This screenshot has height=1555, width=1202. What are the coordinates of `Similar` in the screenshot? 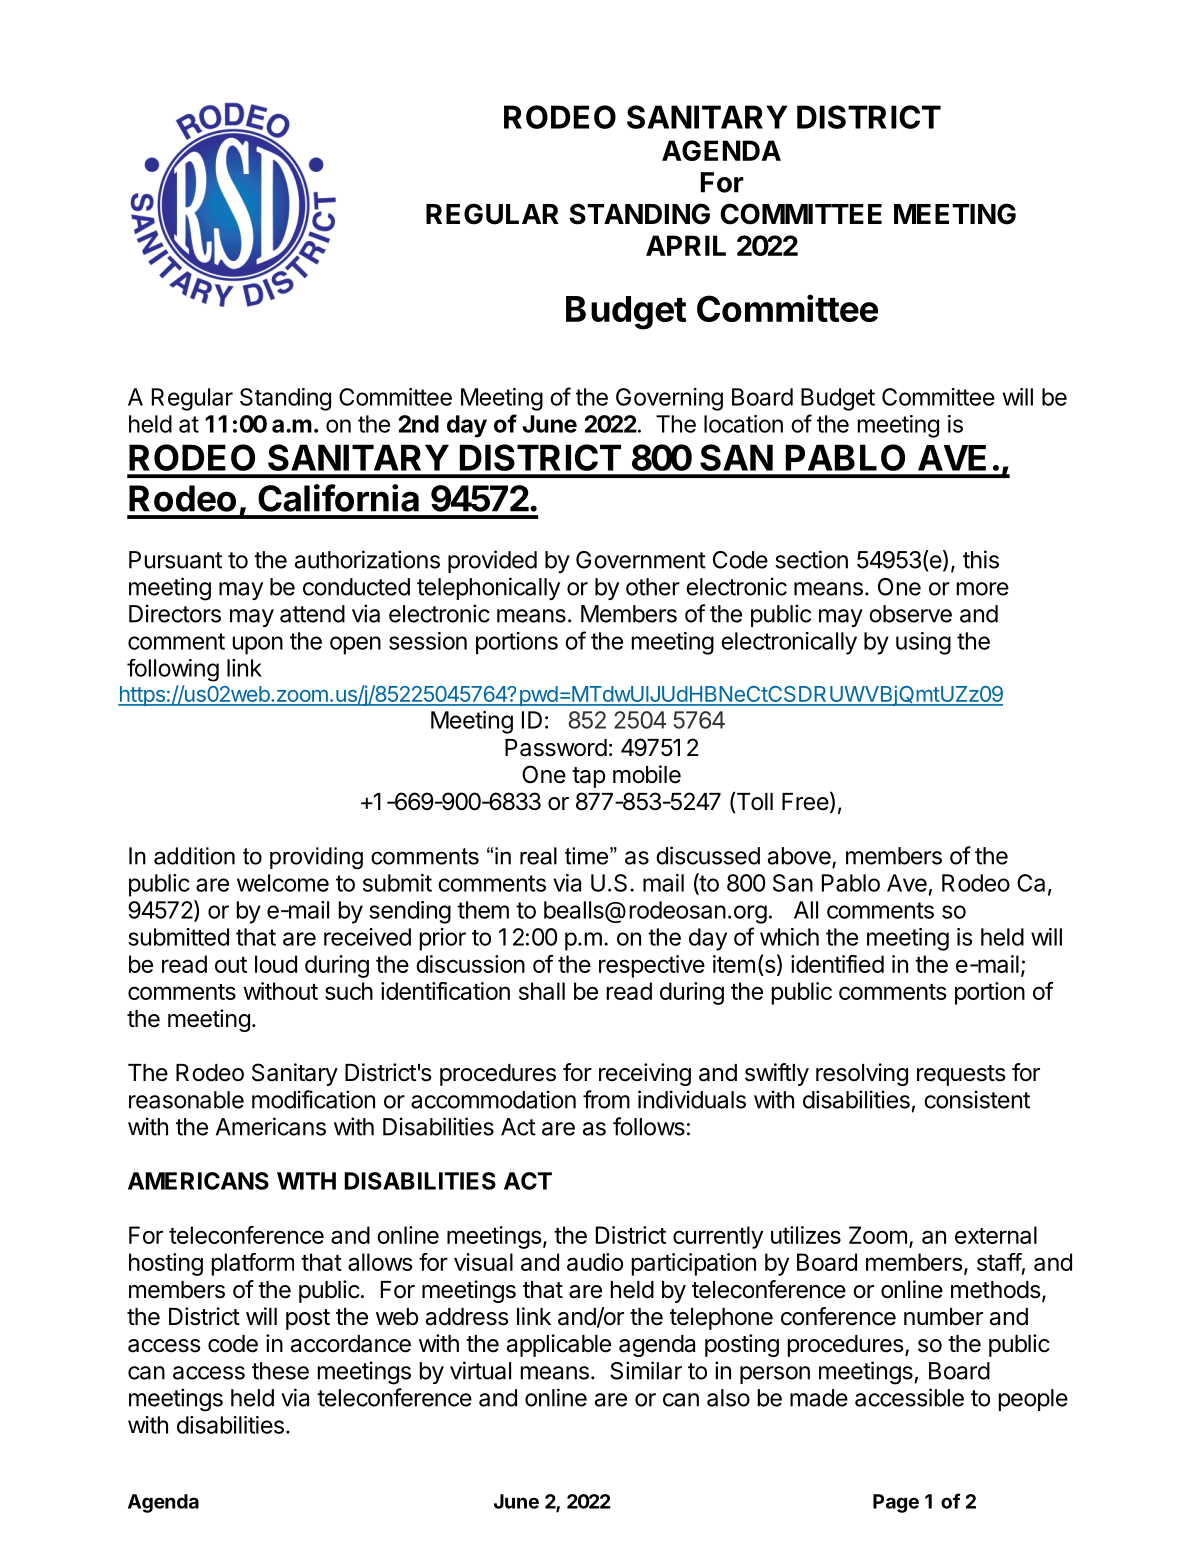 It's located at (646, 1370).
